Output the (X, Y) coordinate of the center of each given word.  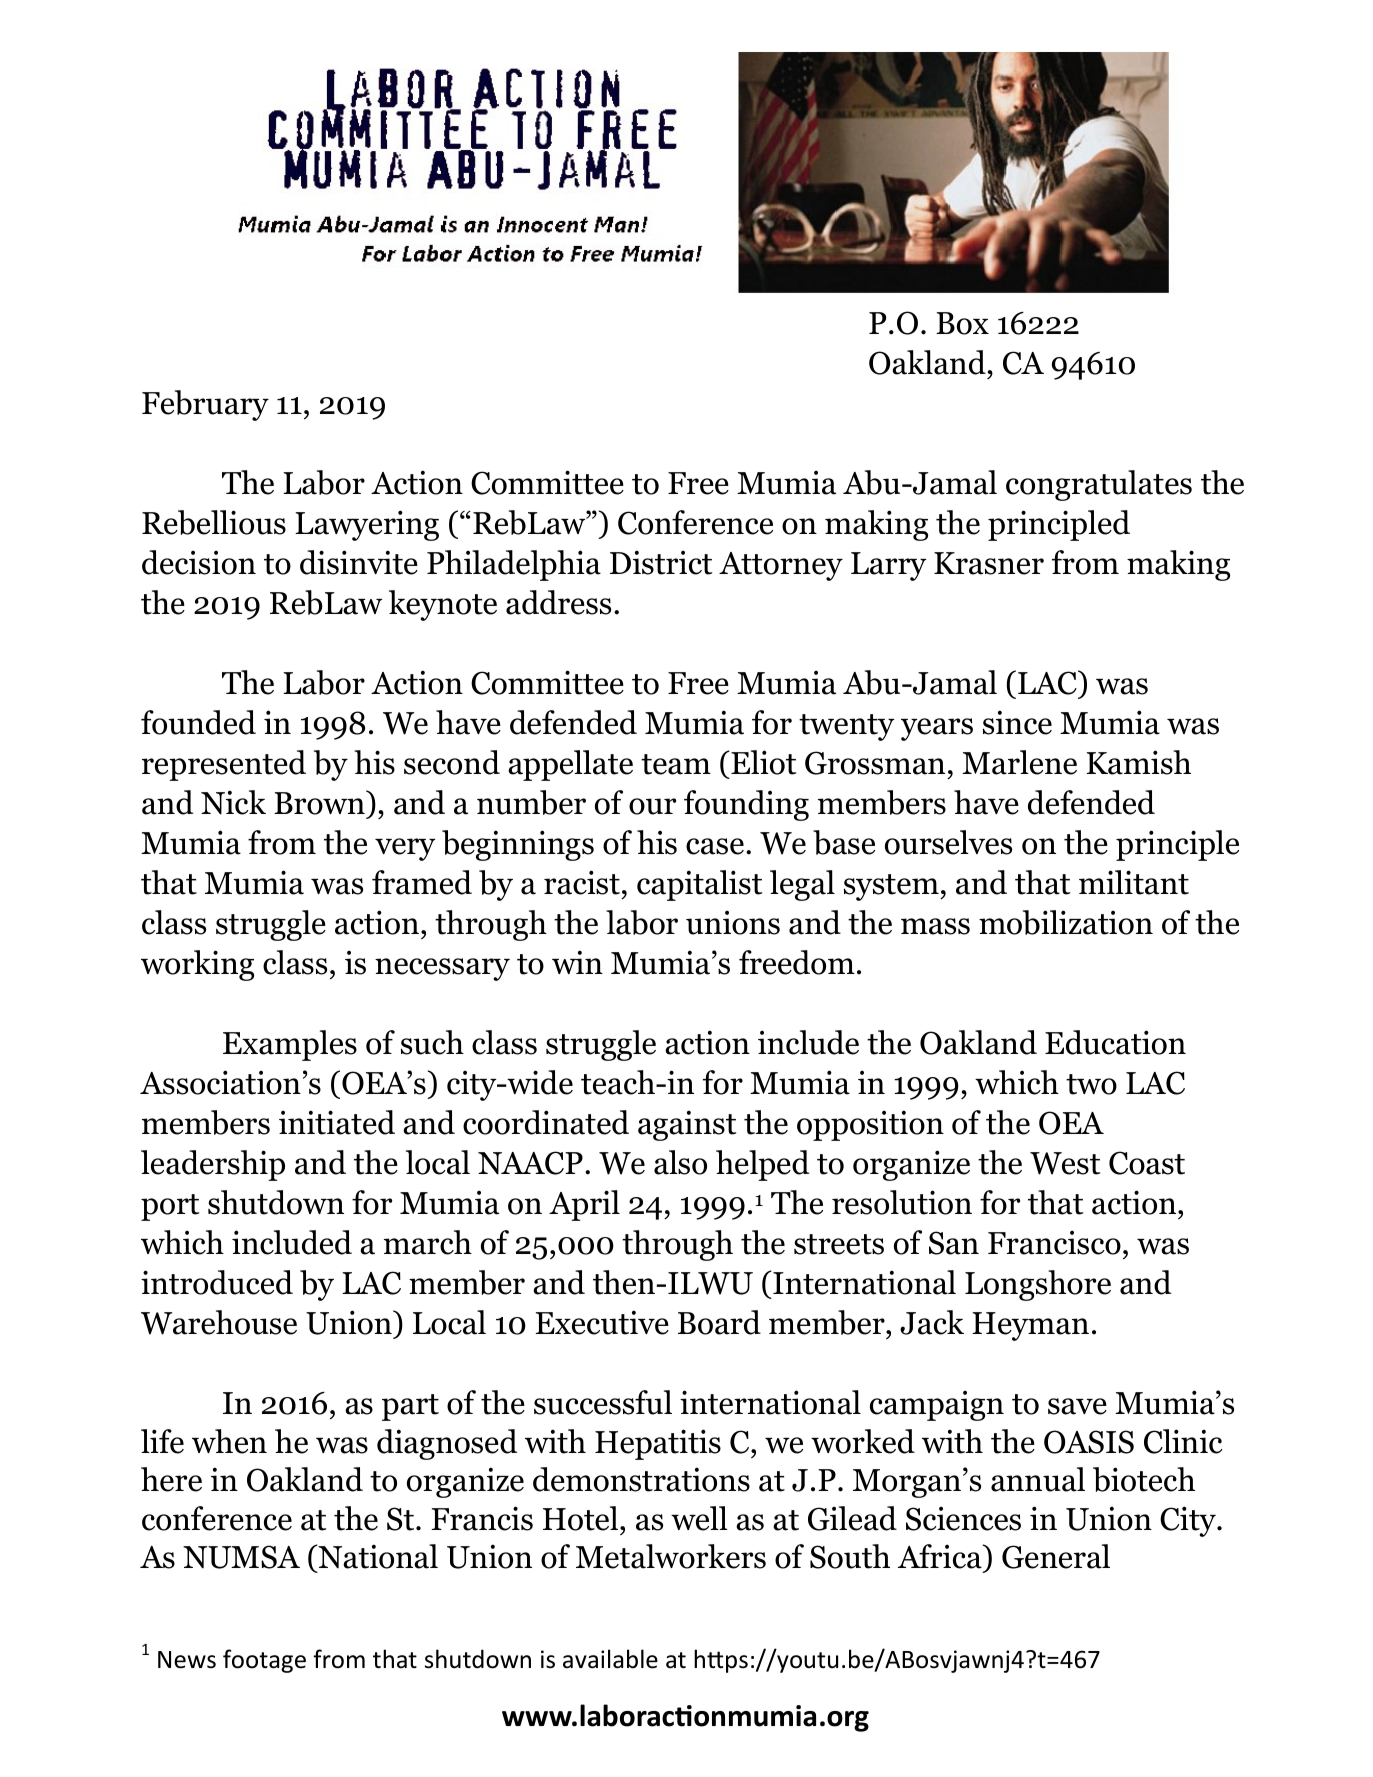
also (680, 1162)
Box (962, 323)
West (1065, 1163)
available (610, 1659)
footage (264, 1661)
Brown (320, 802)
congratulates (1099, 485)
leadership (213, 1165)
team (676, 764)
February (205, 405)
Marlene (1019, 762)
